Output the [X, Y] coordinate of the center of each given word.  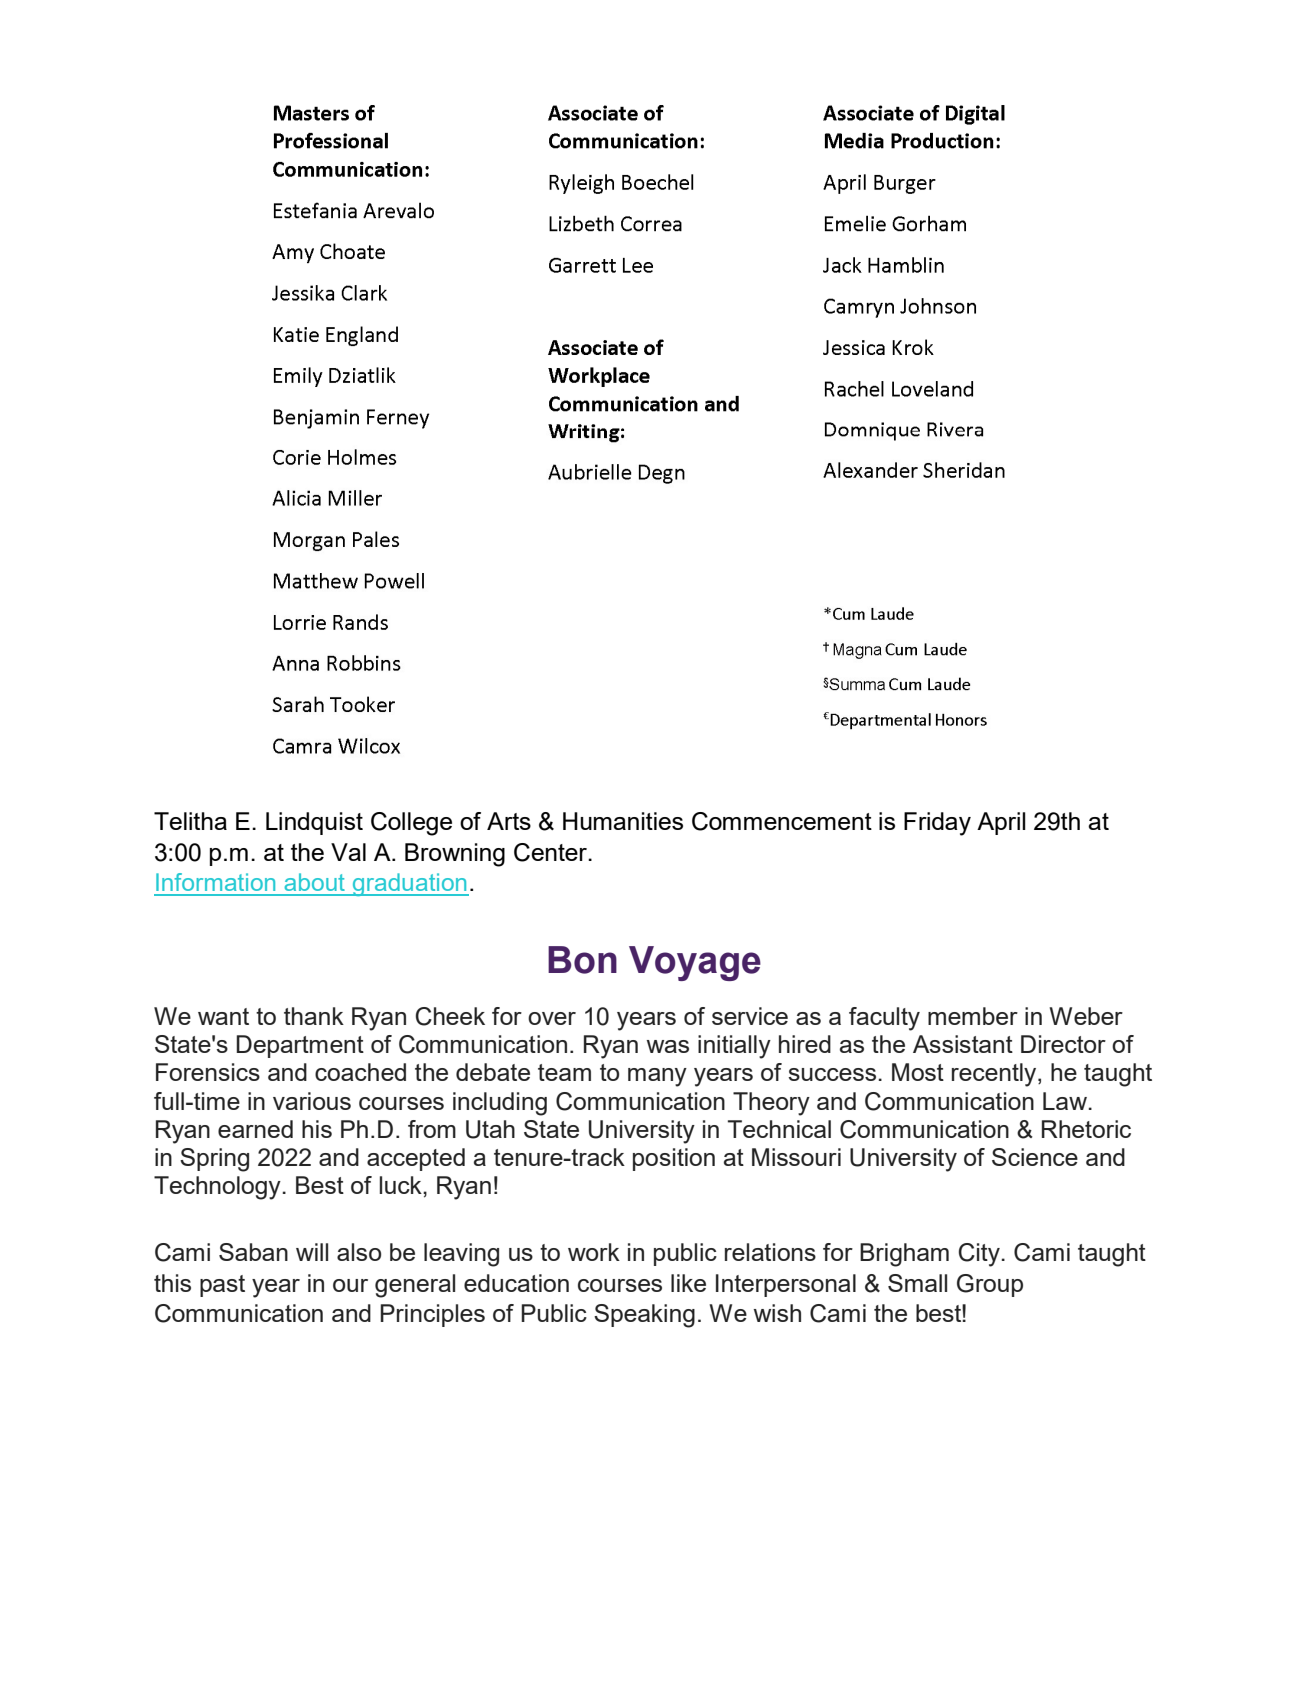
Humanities [623, 821]
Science [1035, 1157]
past [222, 1286]
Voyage [695, 963]
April [1001, 823]
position [674, 1159]
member [973, 1016]
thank [314, 1016]
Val [348, 852]
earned [255, 1129]
